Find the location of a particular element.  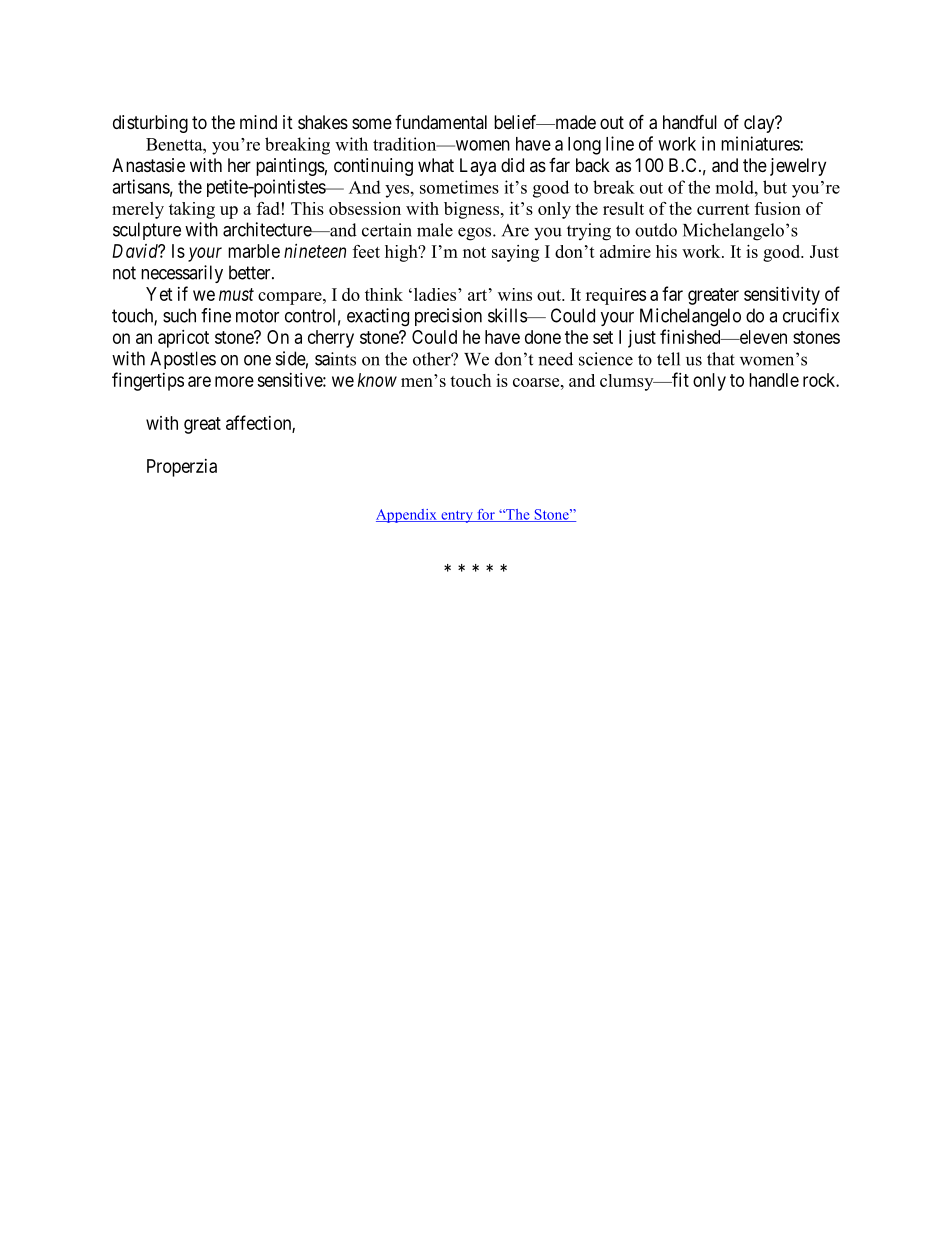

handle is located at coordinates (774, 380).
